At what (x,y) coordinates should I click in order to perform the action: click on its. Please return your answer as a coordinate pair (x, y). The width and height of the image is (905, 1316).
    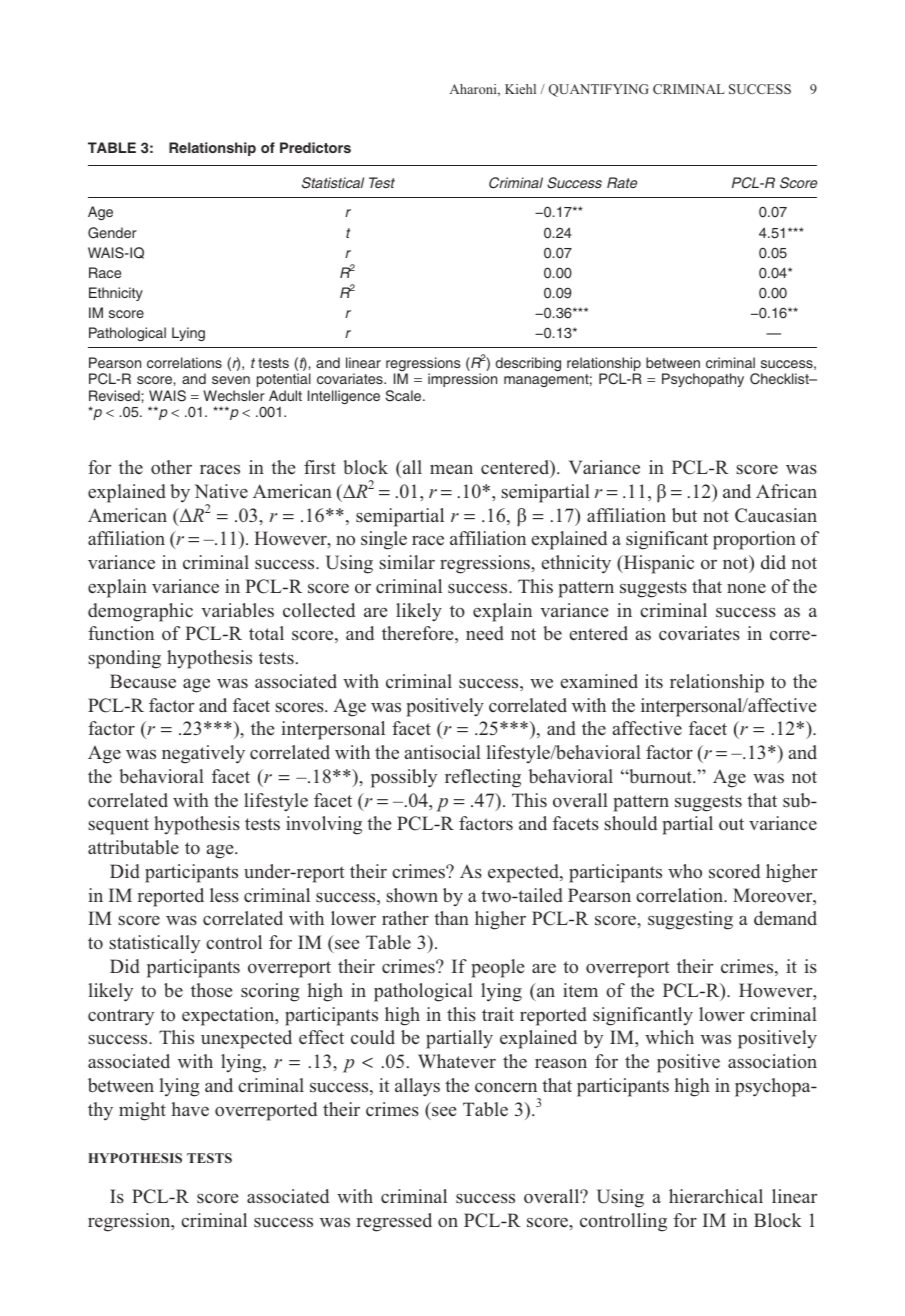
    Looking at the image, I should click on (654, 681).
